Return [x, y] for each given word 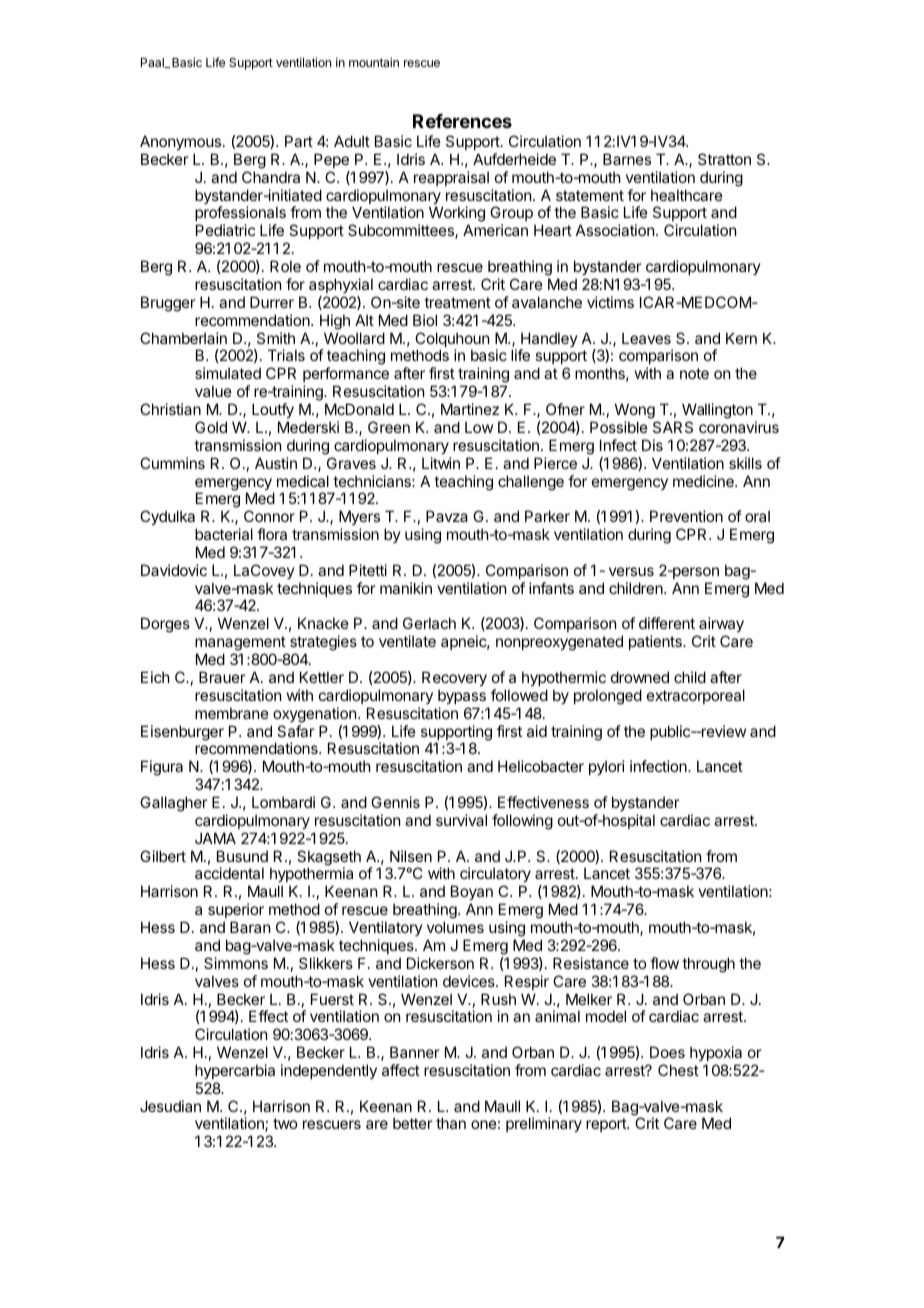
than [451, 1123]
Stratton [724, 159]
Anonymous [182, 142]
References [462, 121]
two [285, 1123]
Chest [678, 1070]
